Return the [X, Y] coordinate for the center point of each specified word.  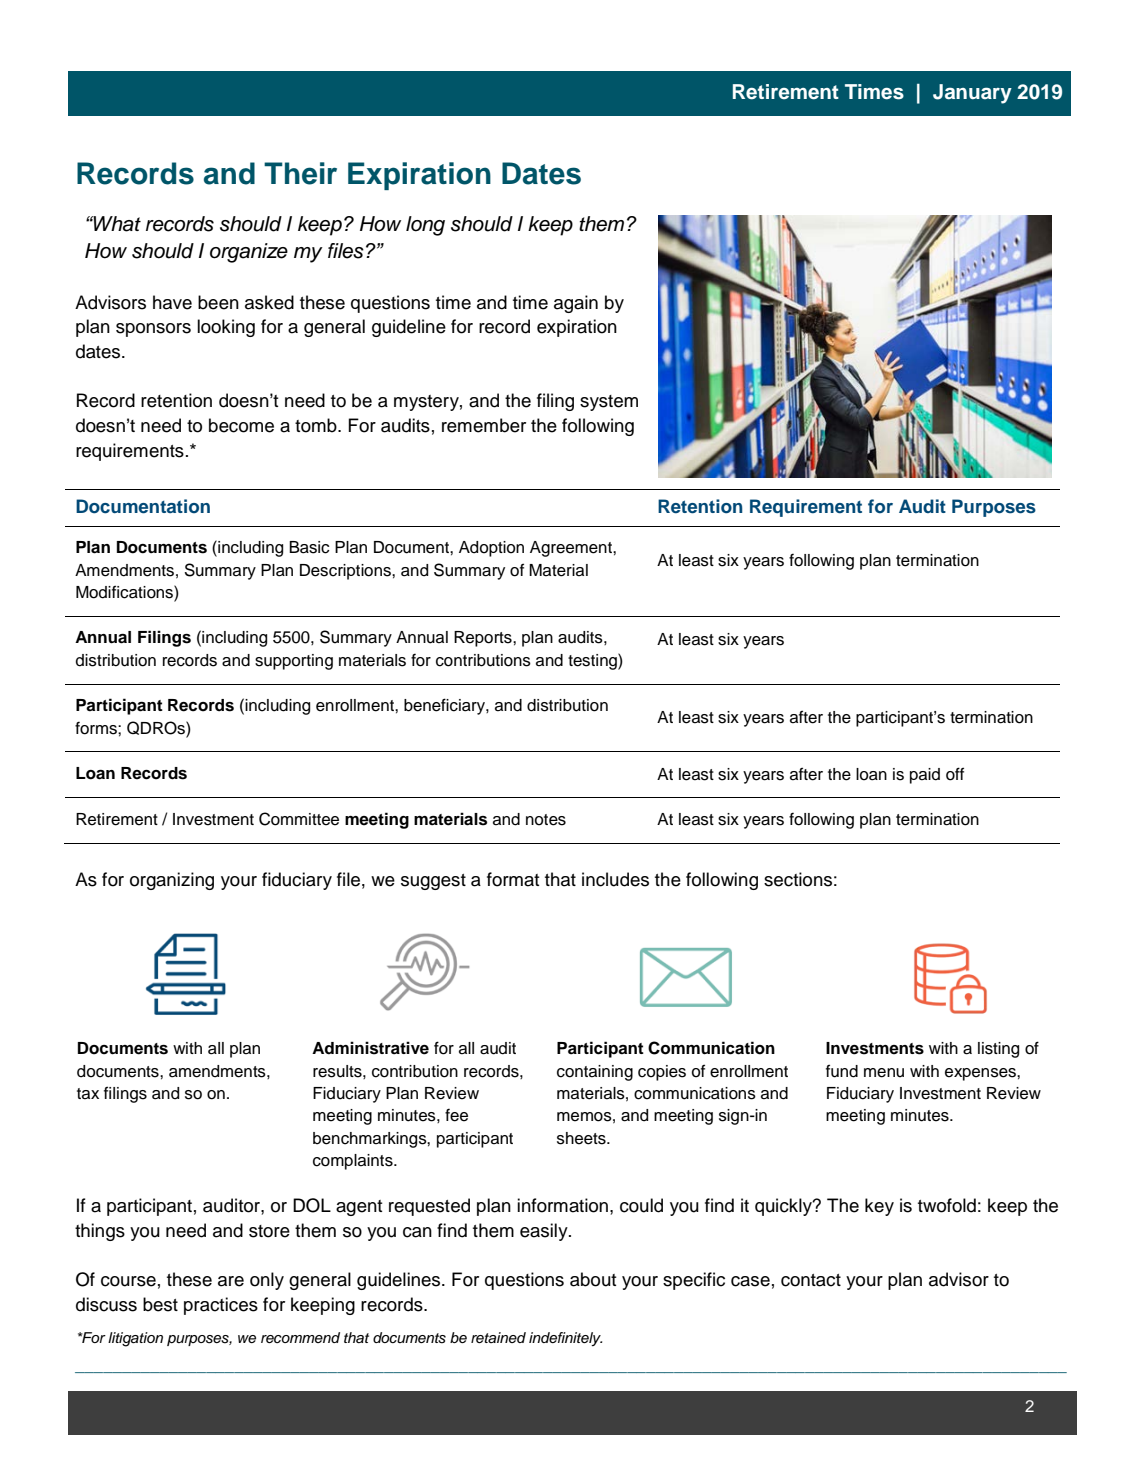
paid [925, 776]
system [609, 403]
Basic [309, 547]
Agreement [572, 549]
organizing [172, 881]
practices [221, 1306]
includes [615, 879]
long [425, 226]
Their [300, 173]
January [972, 94]
